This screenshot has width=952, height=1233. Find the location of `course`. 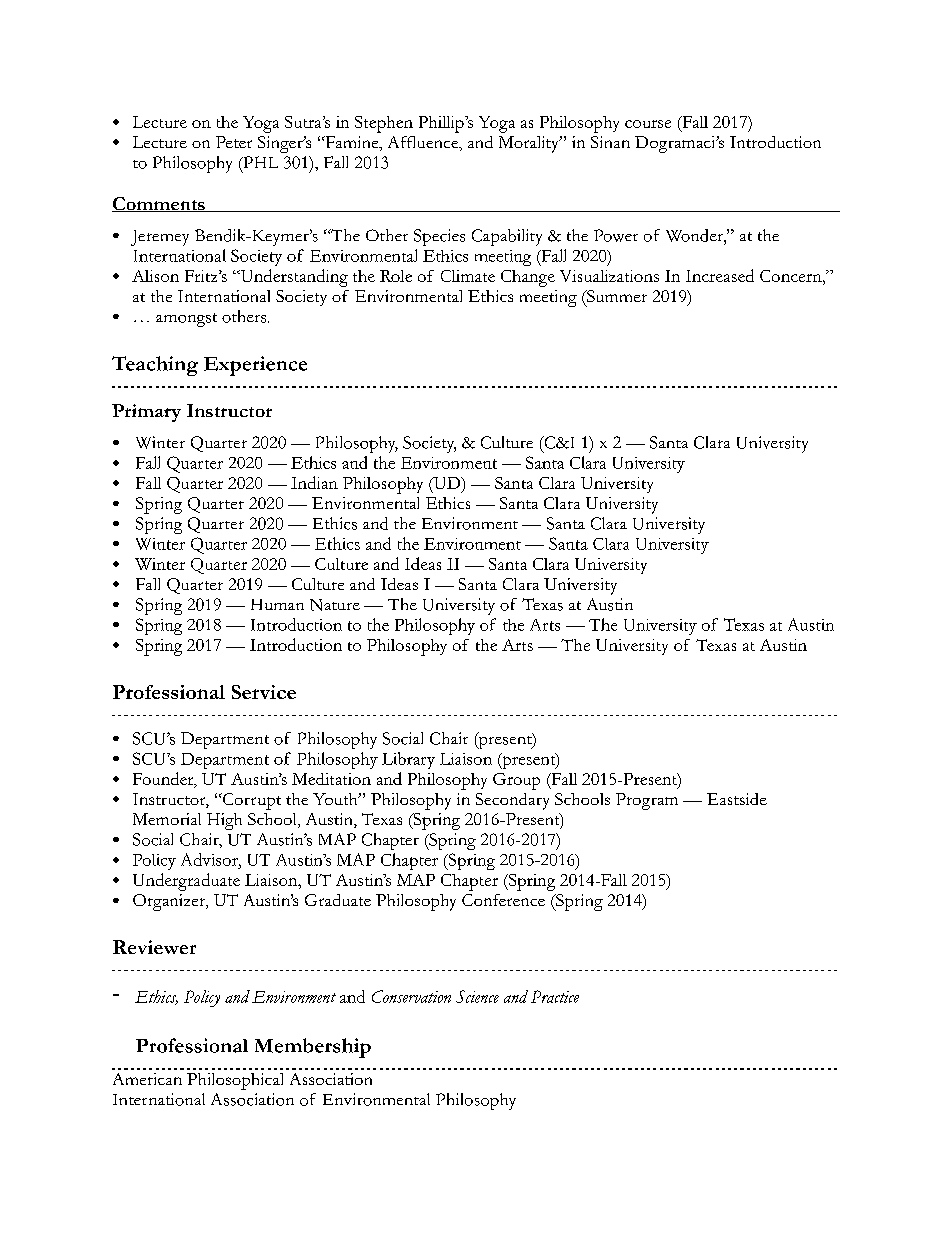

course is located at coordinates (648, 124).
